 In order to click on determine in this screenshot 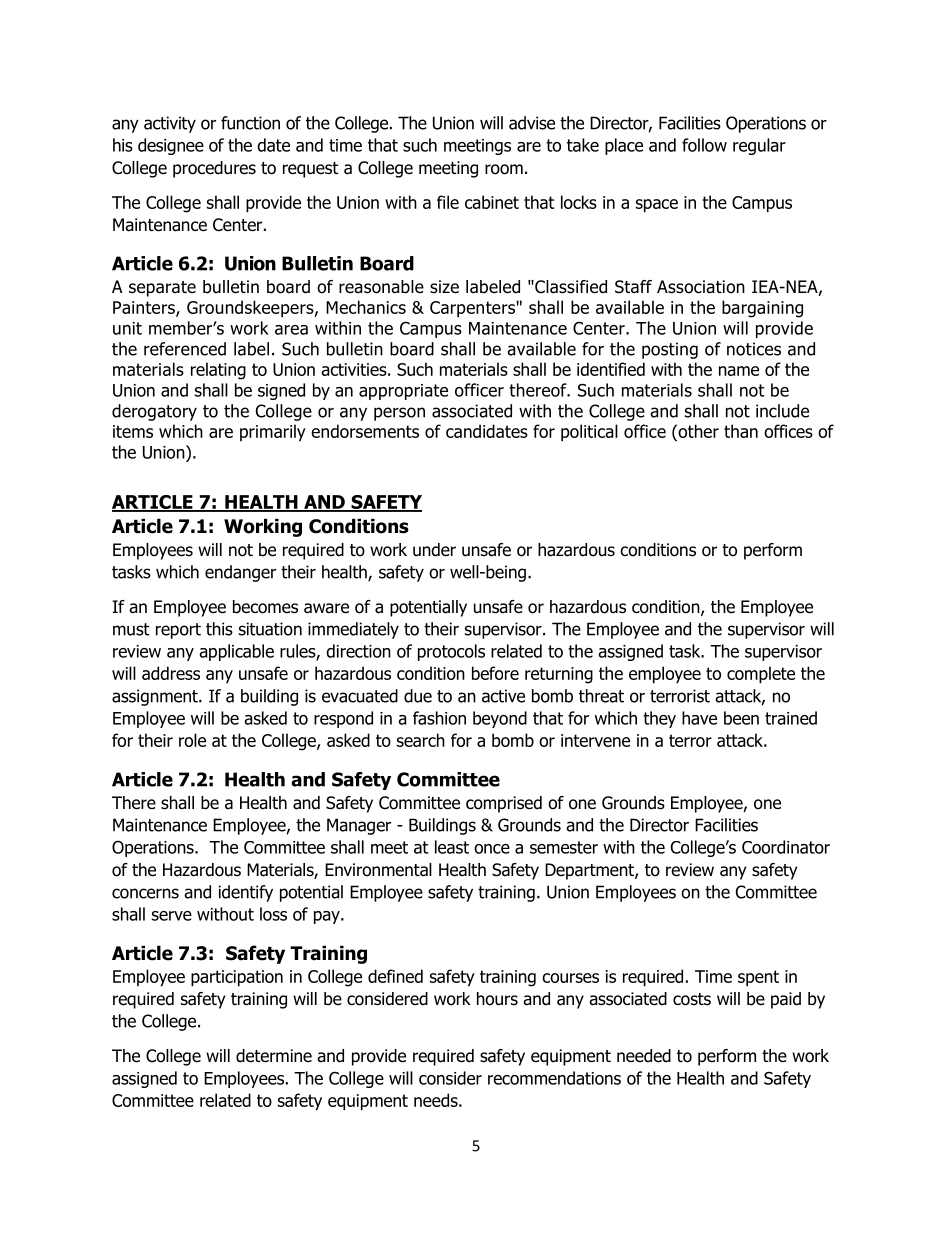, I will do `click(274, 1056)`.
